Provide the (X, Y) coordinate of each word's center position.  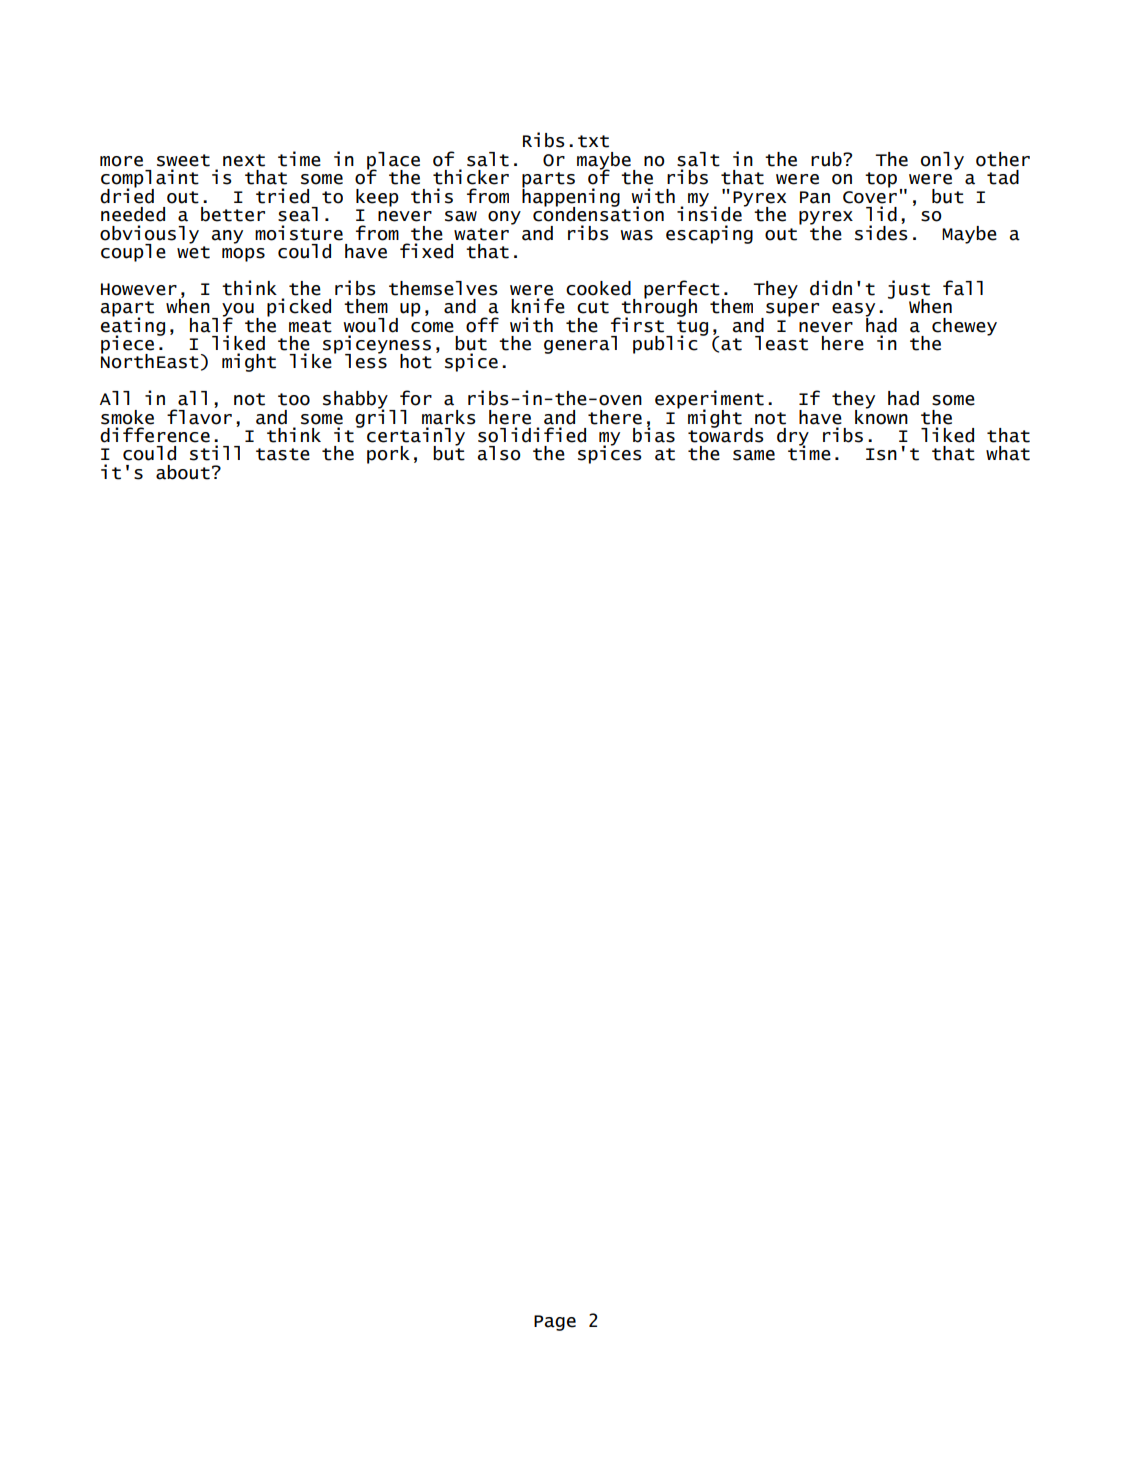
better (233, 214)
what (1008, 453)
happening (571, 197)
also (499, 453)
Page (555, 1323)
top (881, 180)
